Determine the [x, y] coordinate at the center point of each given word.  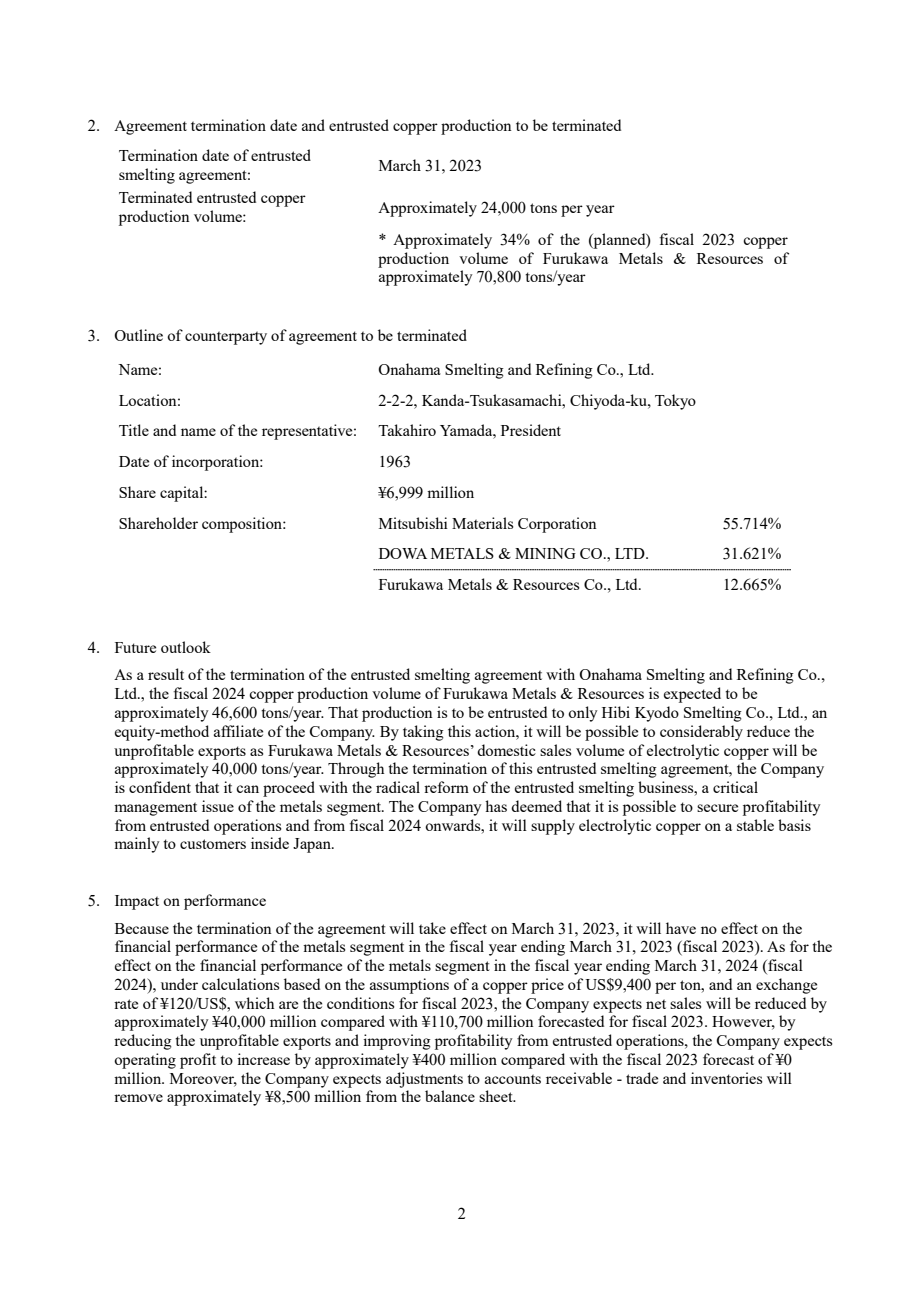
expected [692, 695]
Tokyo [675, 402]
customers [213, 844]
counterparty [226, 338]
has [496, 806]
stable [755, 825]
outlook [186, 647]
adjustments [424, 1080]
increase [263, 1059]
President [531, 430]
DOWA [403, 553]
